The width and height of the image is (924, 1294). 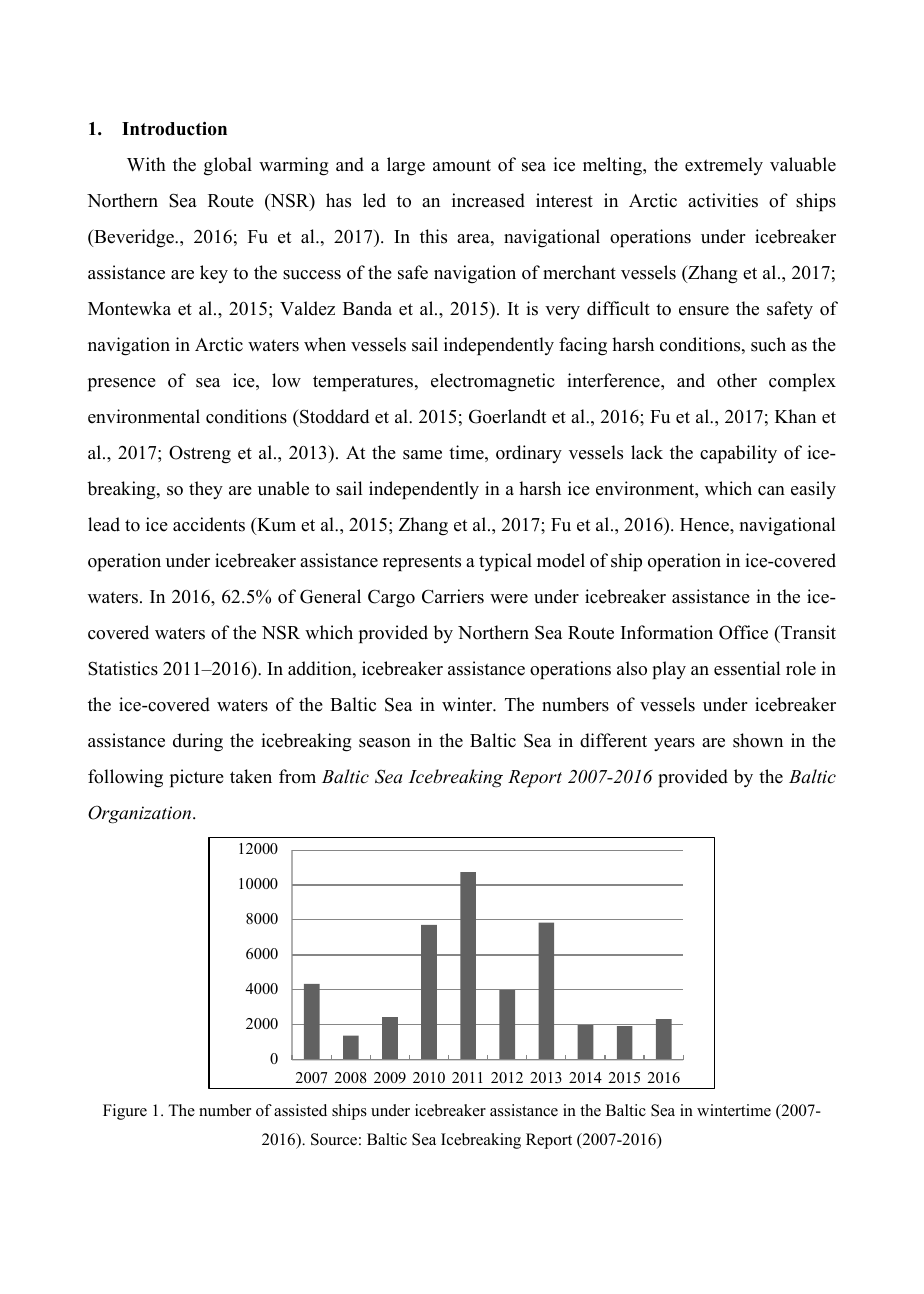 I want to click on shown, so click(x=758, y=740).
